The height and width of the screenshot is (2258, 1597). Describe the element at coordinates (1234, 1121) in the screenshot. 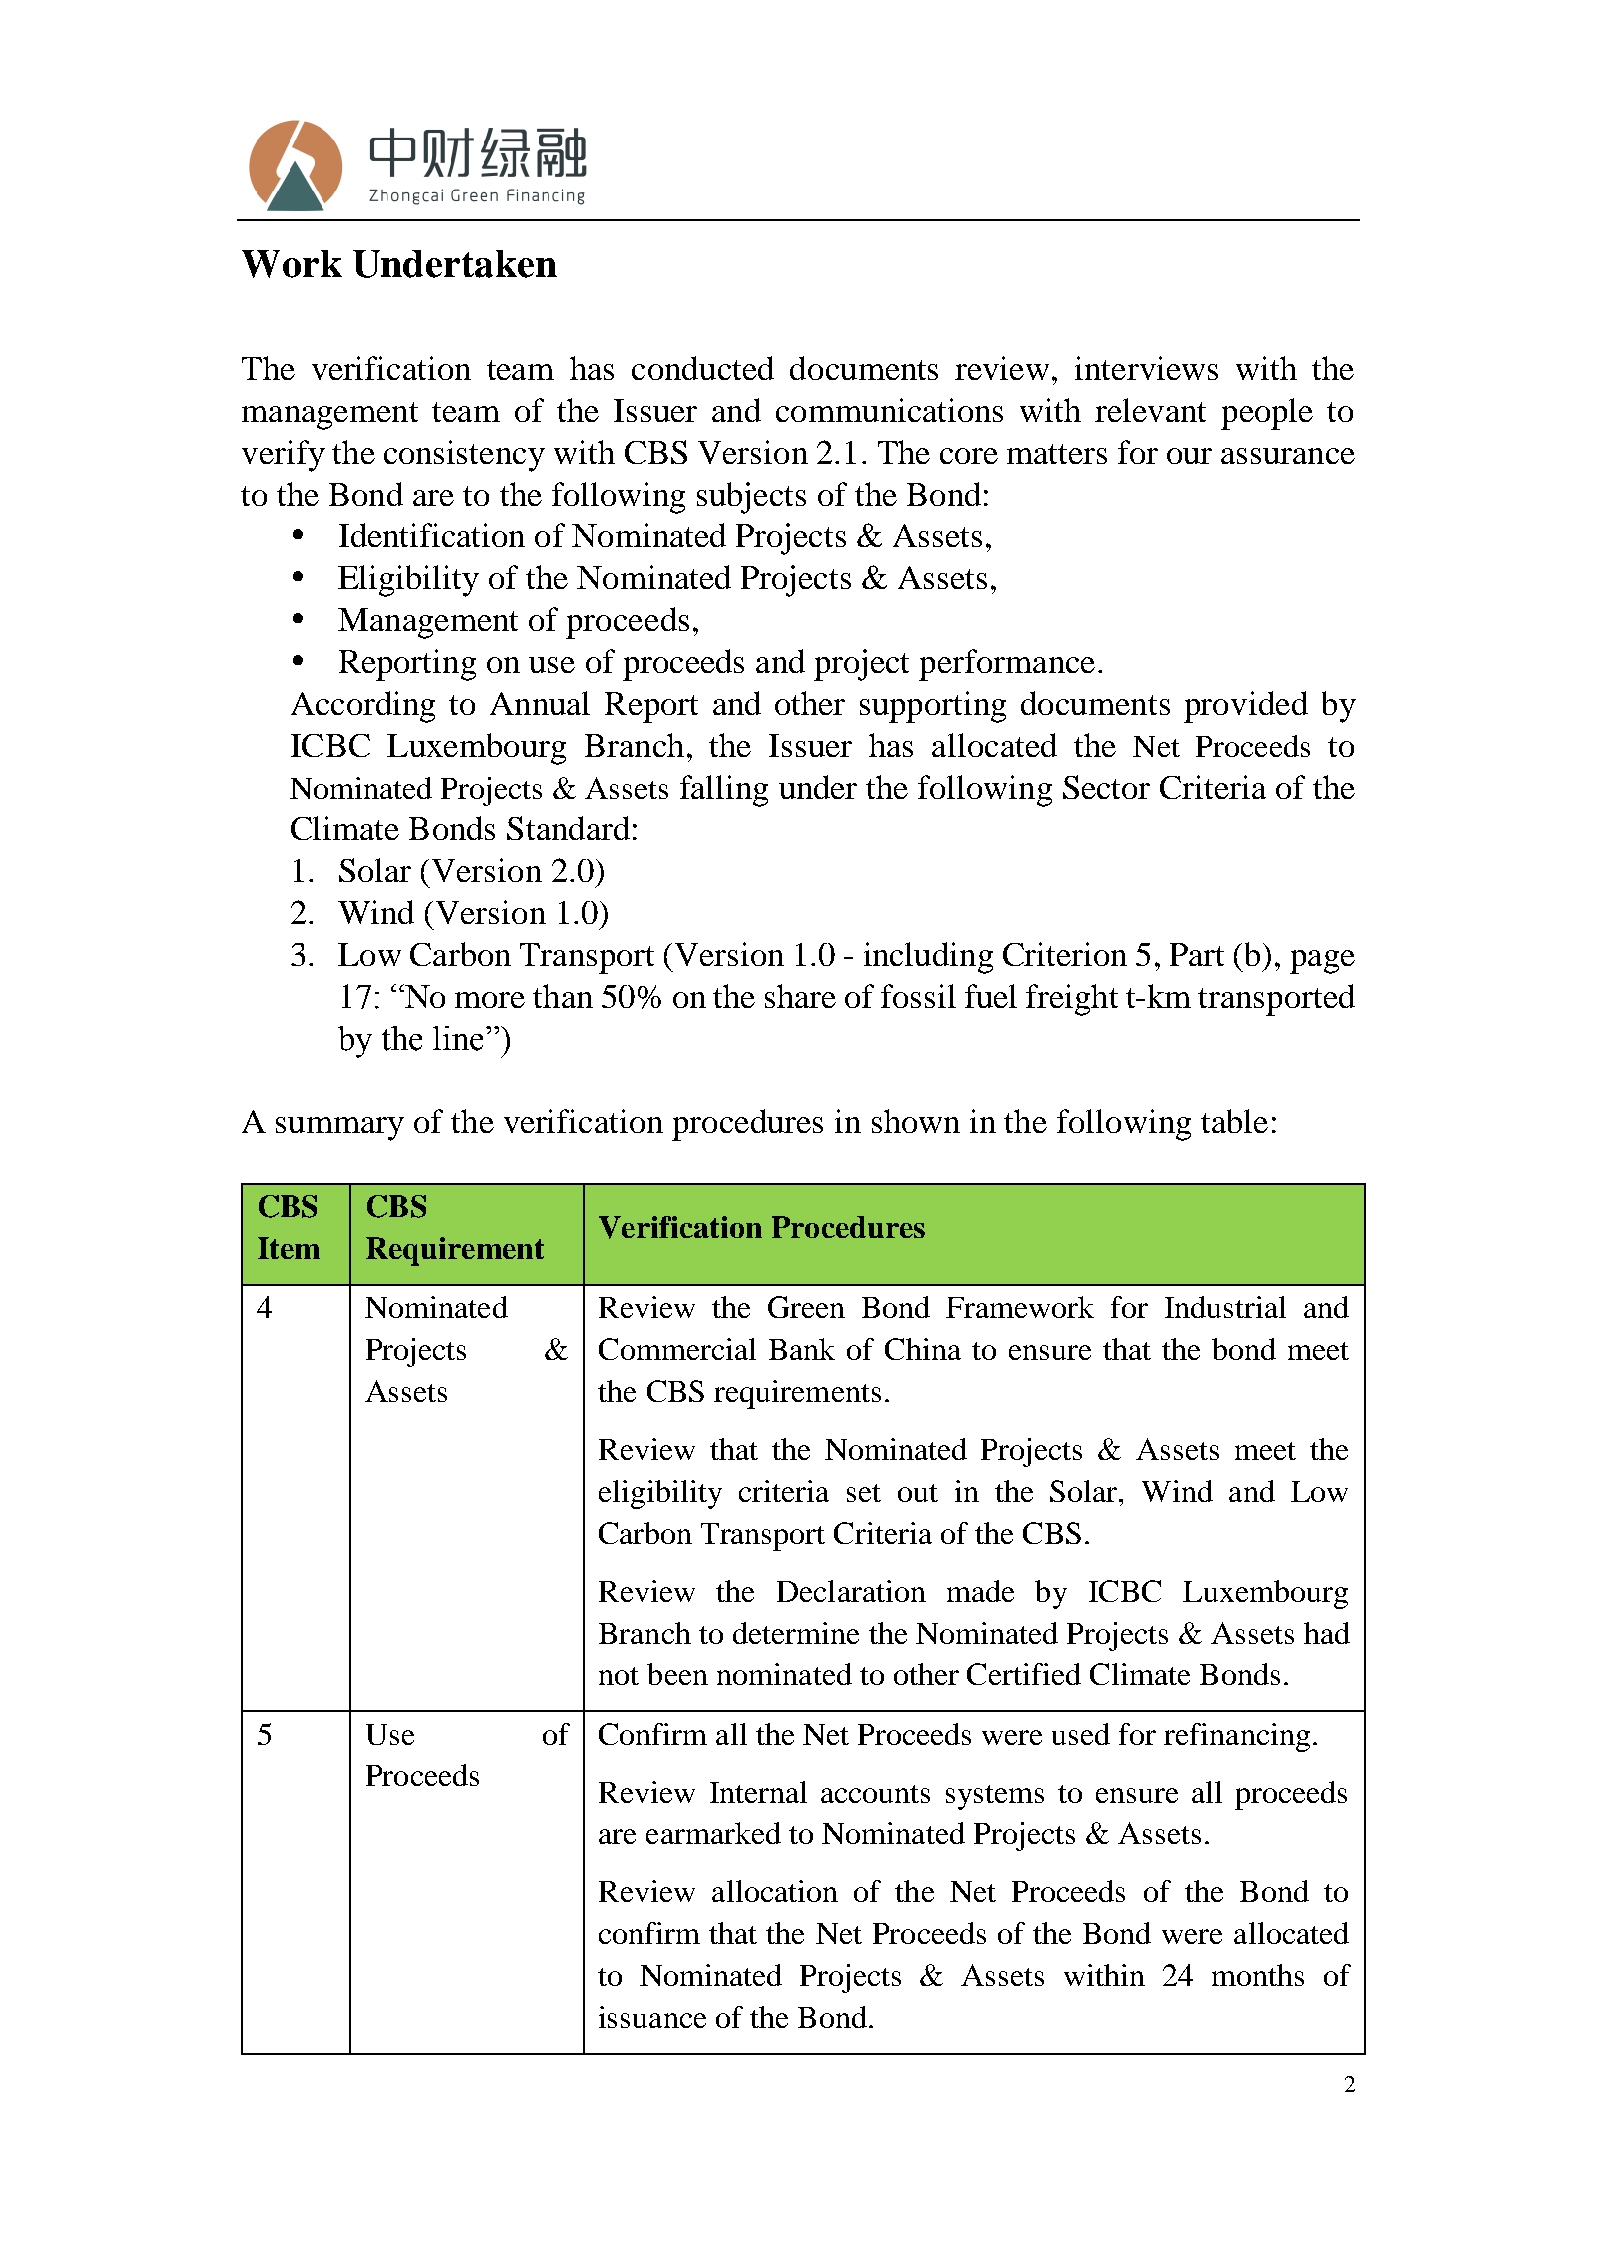

I see `table` at that location.
